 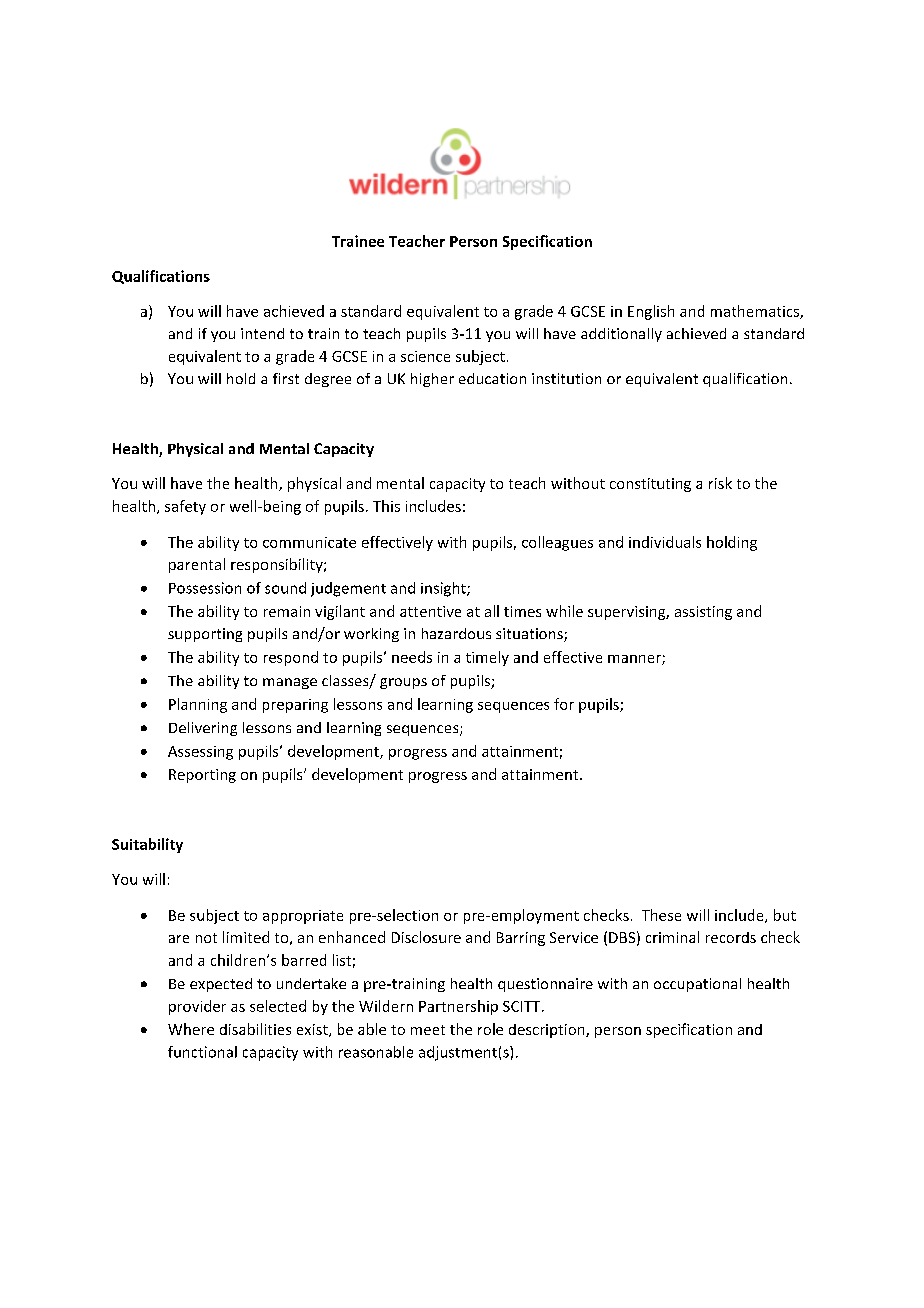 What do you see at coordinates (635, 660) in the screenshot?
I see `manner` at bounding box center [635, 660].
